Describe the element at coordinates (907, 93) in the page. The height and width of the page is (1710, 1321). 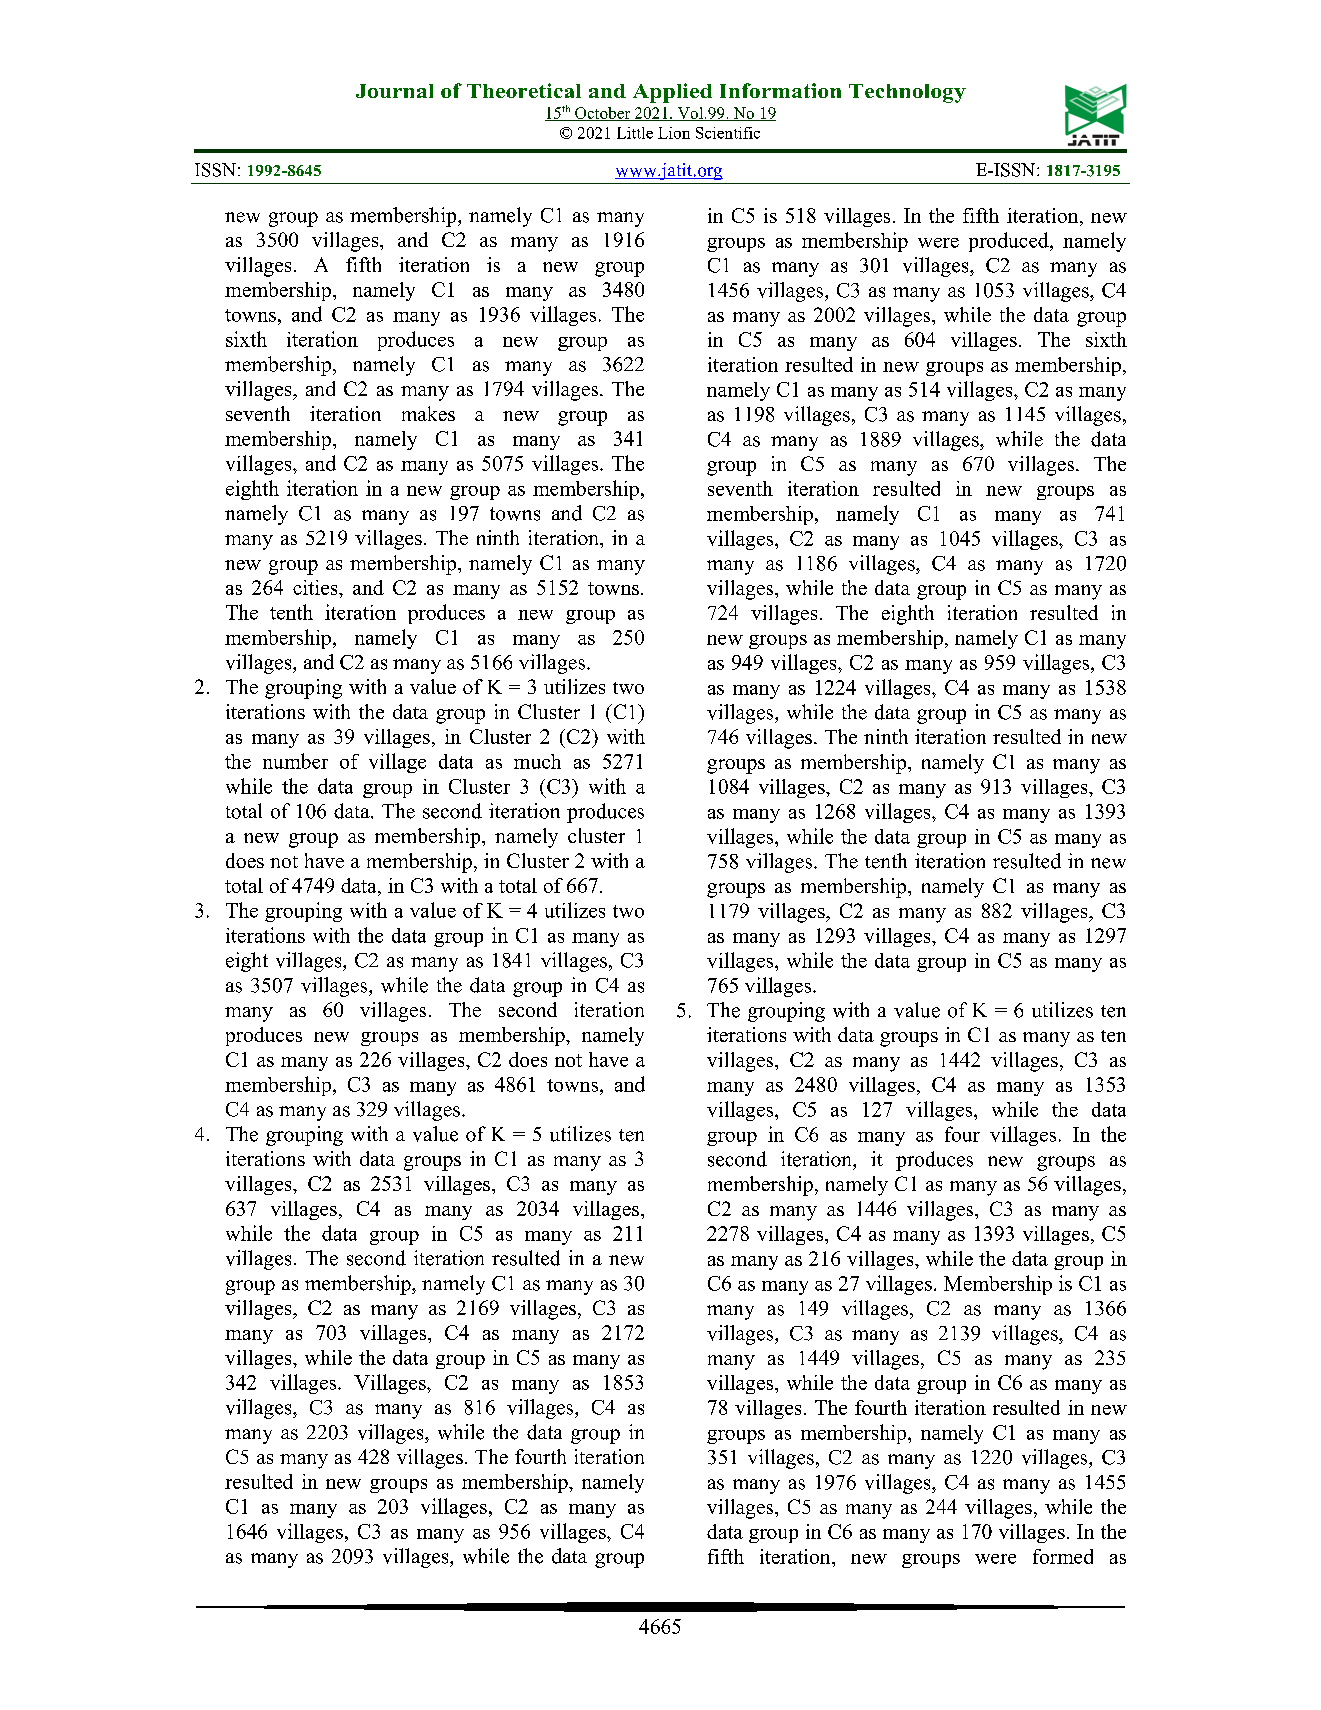
I see `Technology` at that location.
